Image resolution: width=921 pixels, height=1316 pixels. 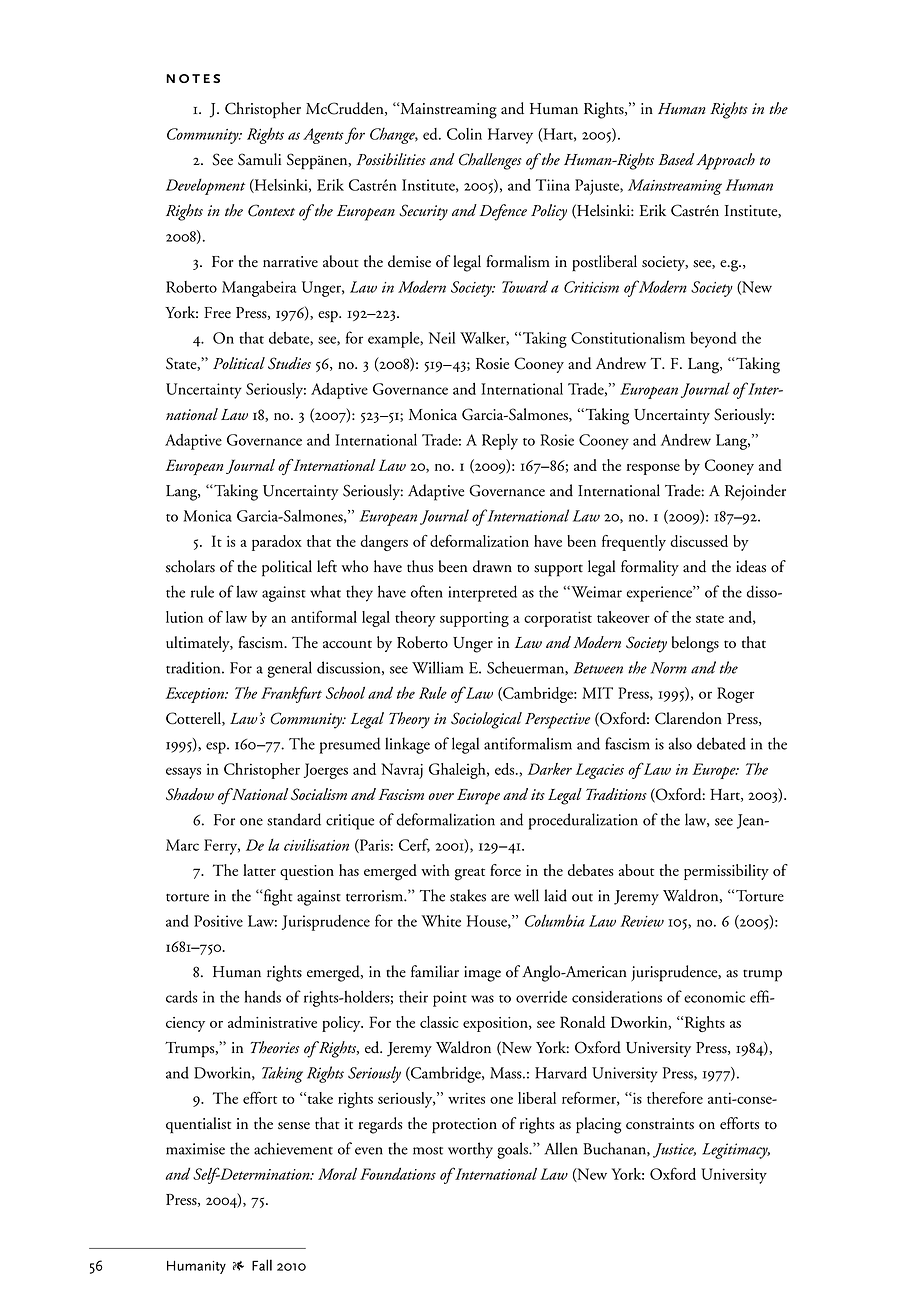 I want to click on Colin, so click(x=464, y=134).
